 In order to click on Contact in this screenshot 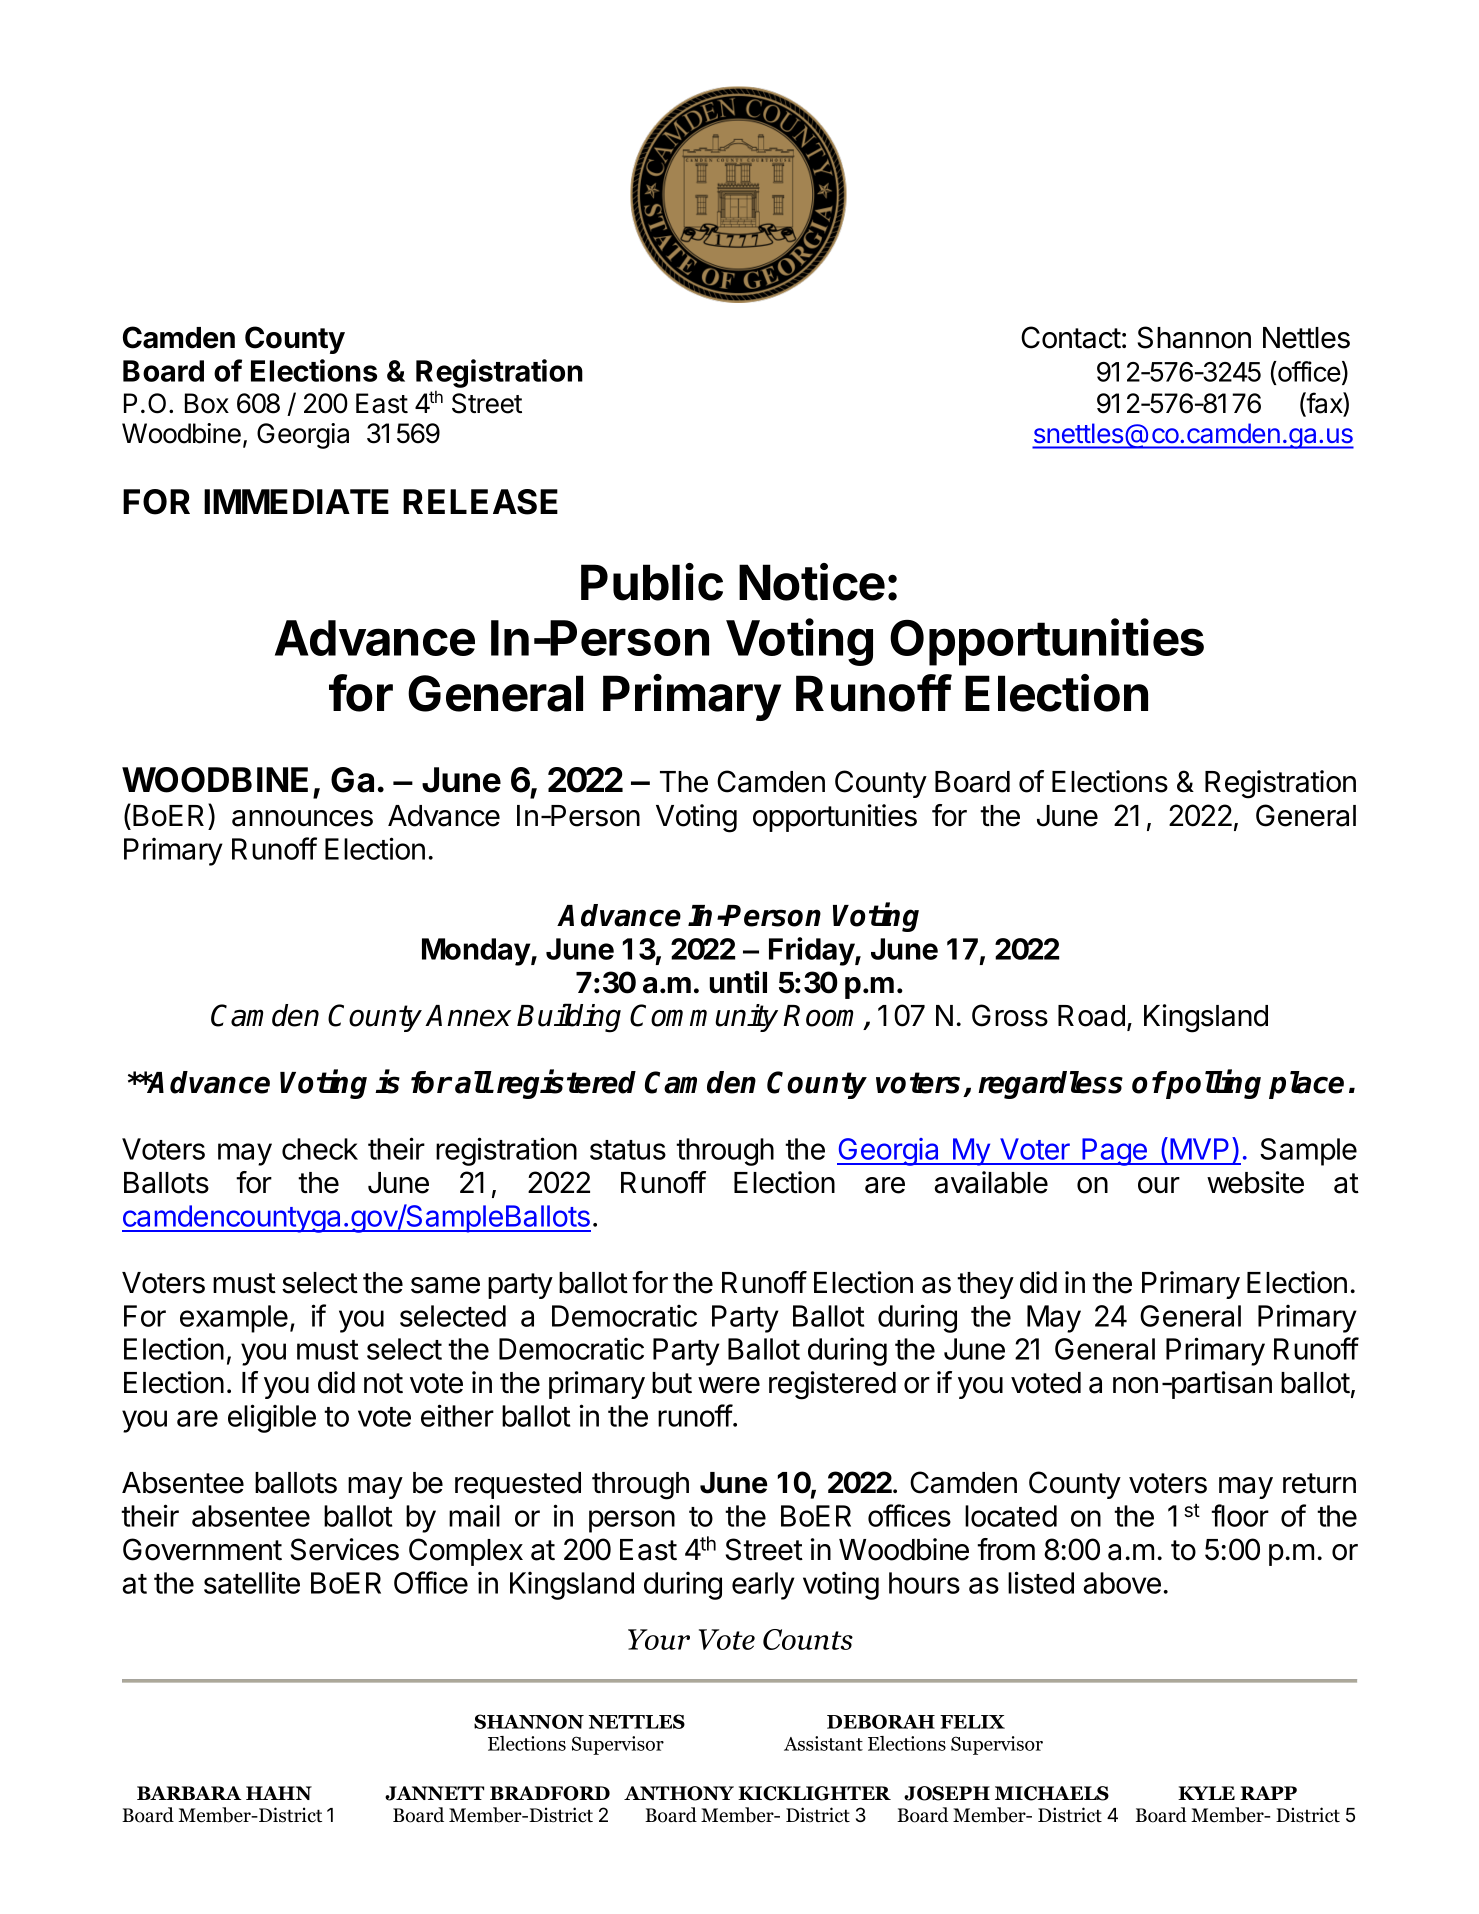, I will do `click(1071, 337)`.
